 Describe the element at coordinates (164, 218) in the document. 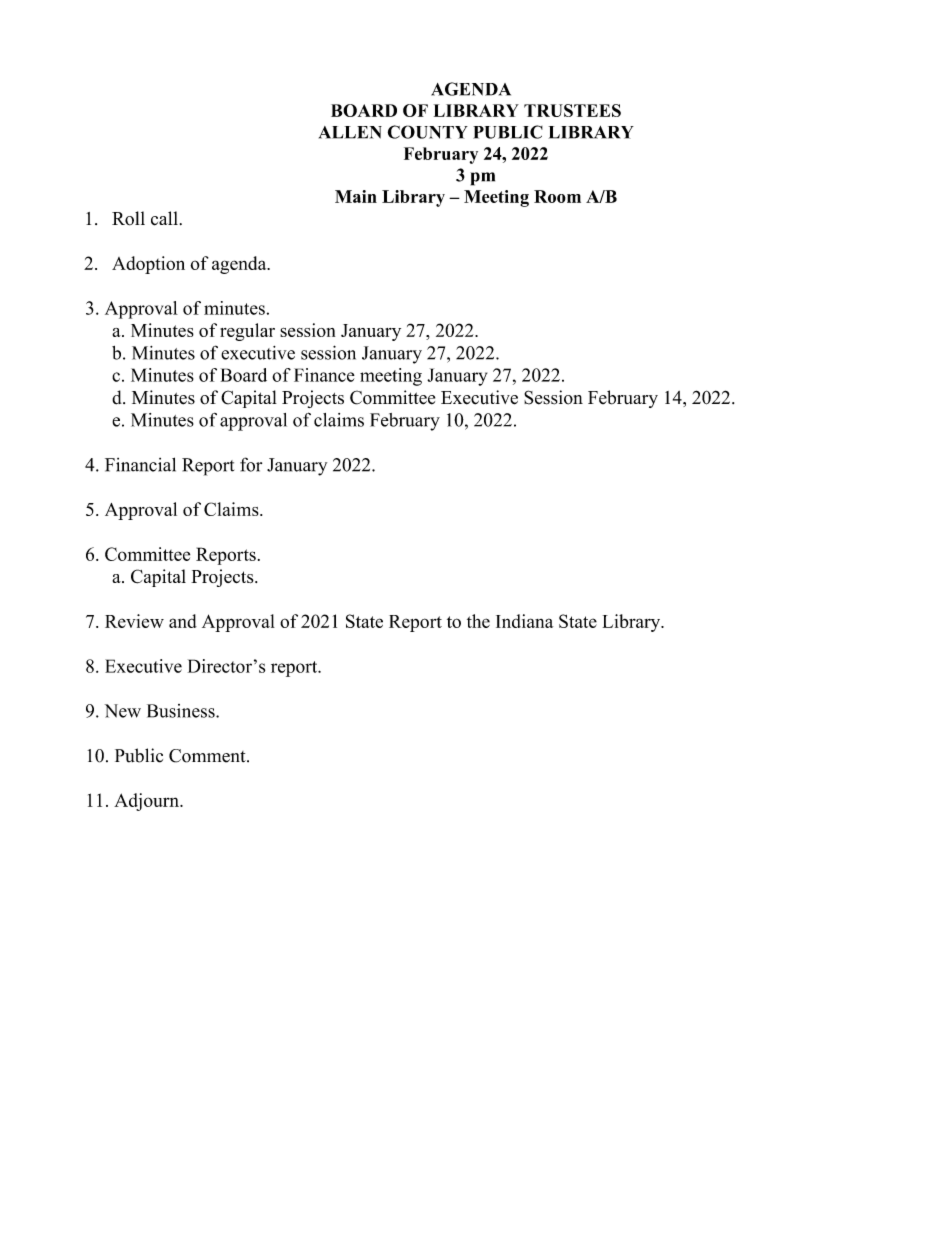

I see `call` at that location.
